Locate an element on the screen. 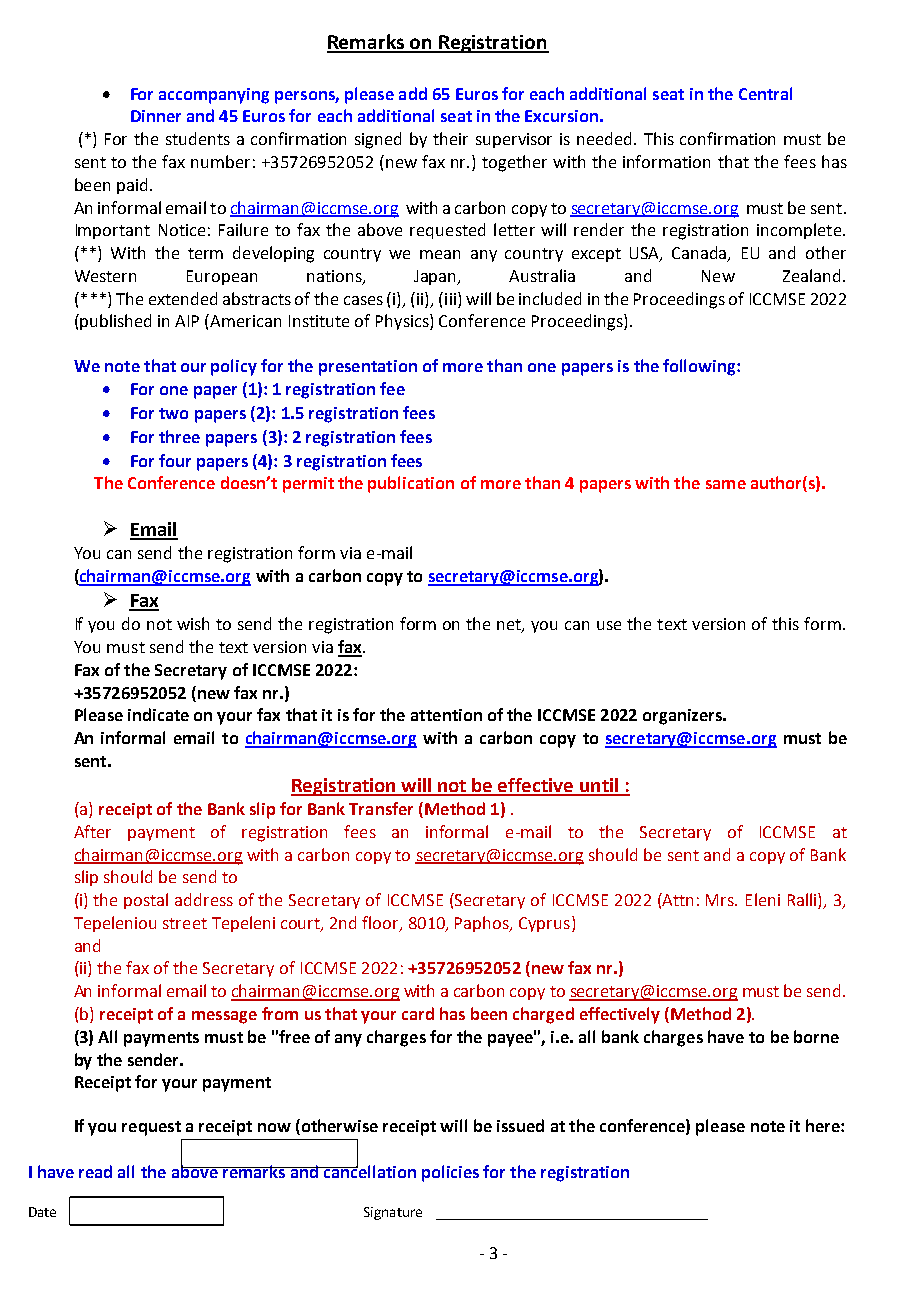 This screenshot has height=1308, width=924. Dinner is located at coordinates (156, 116).
